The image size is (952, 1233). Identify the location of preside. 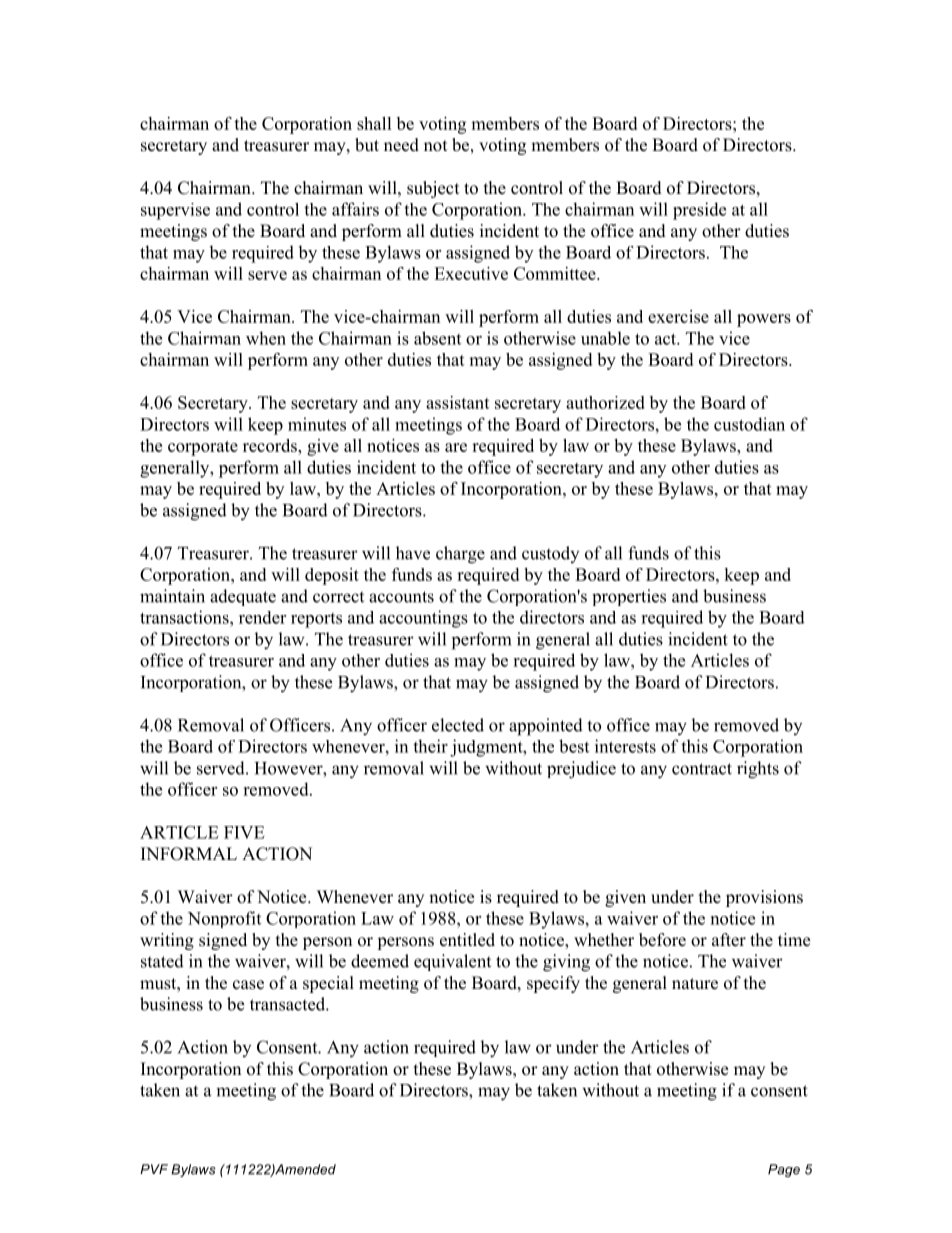
(699, 211).
